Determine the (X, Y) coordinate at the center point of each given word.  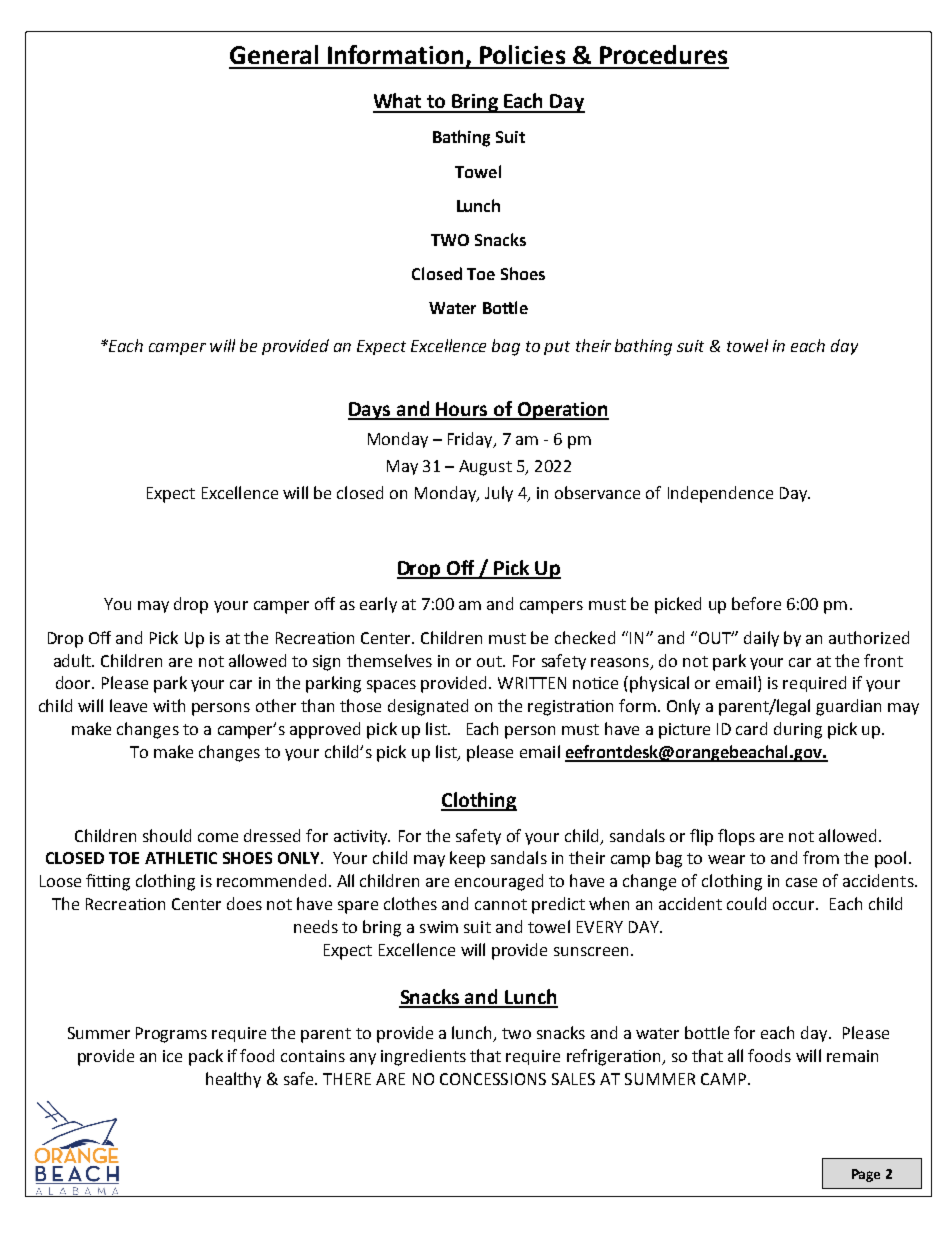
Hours (462, 410)
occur (795, 905)
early (378, 605)
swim (439, 927)
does (244, 903)
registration (570, 708)
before (756, 603)
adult (74, 660)
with (169, 705)
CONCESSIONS (493, 1079)
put (557, 348)
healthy (233, 1080)
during (798, 730)
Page (866, 1175)
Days (370, 411)
